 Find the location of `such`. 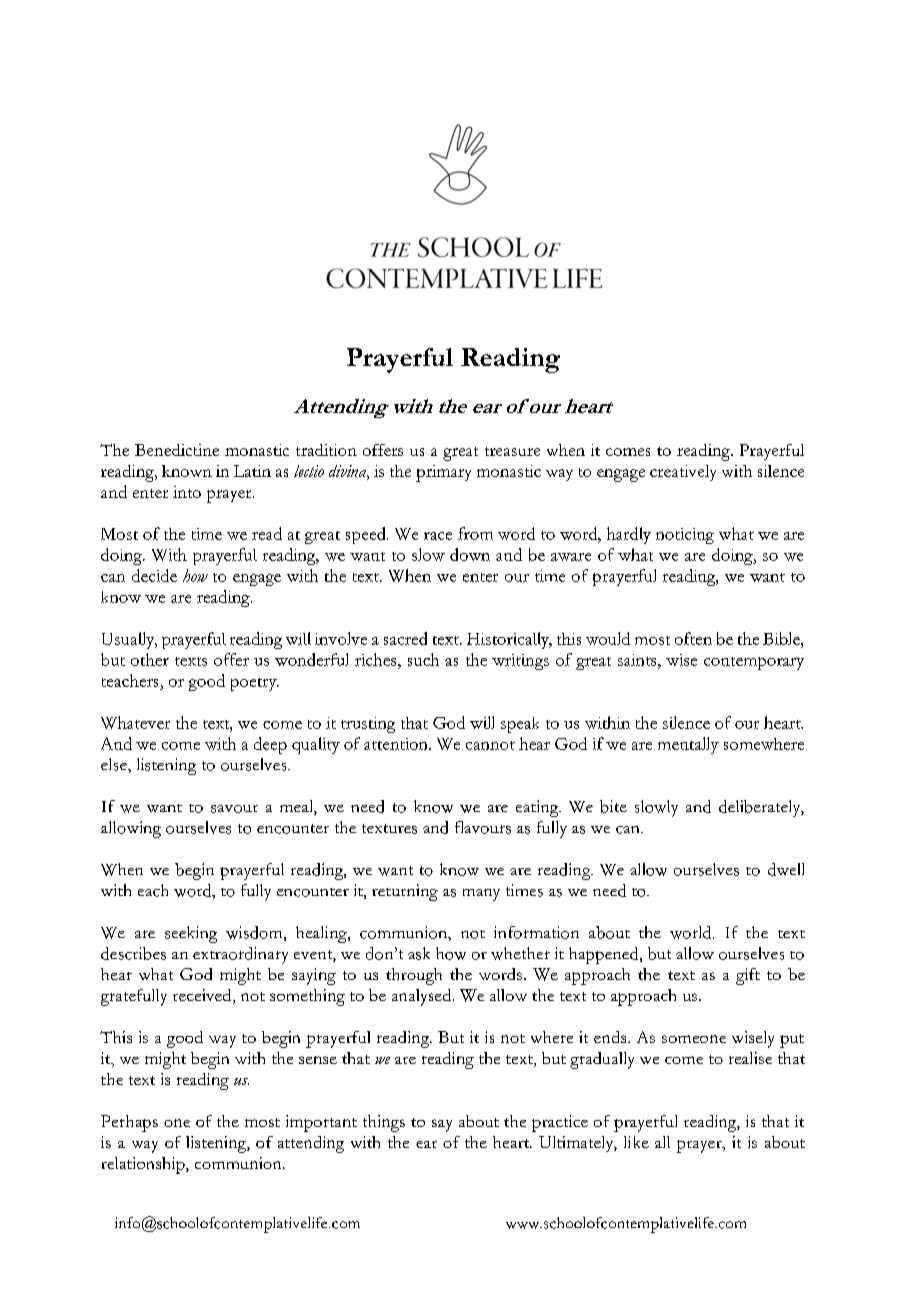

such is located at coordinates (423, 659).
